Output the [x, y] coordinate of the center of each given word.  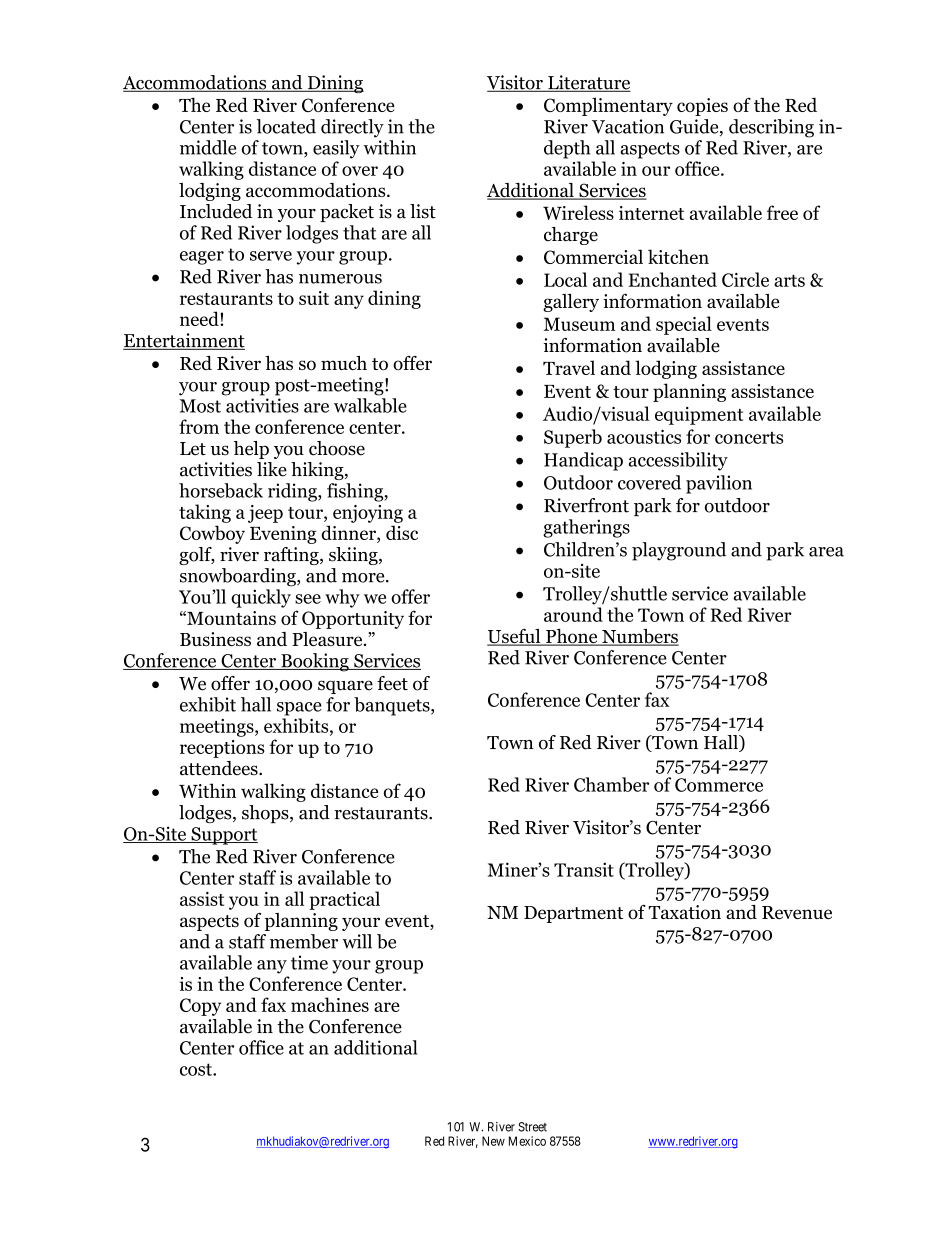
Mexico [527, 1141]
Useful [515, 637]
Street [532, 1127]
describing [771, 128]
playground [679, 551]
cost [197, 1069]
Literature [588, 83]
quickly [261, 598]
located [286, 126]
